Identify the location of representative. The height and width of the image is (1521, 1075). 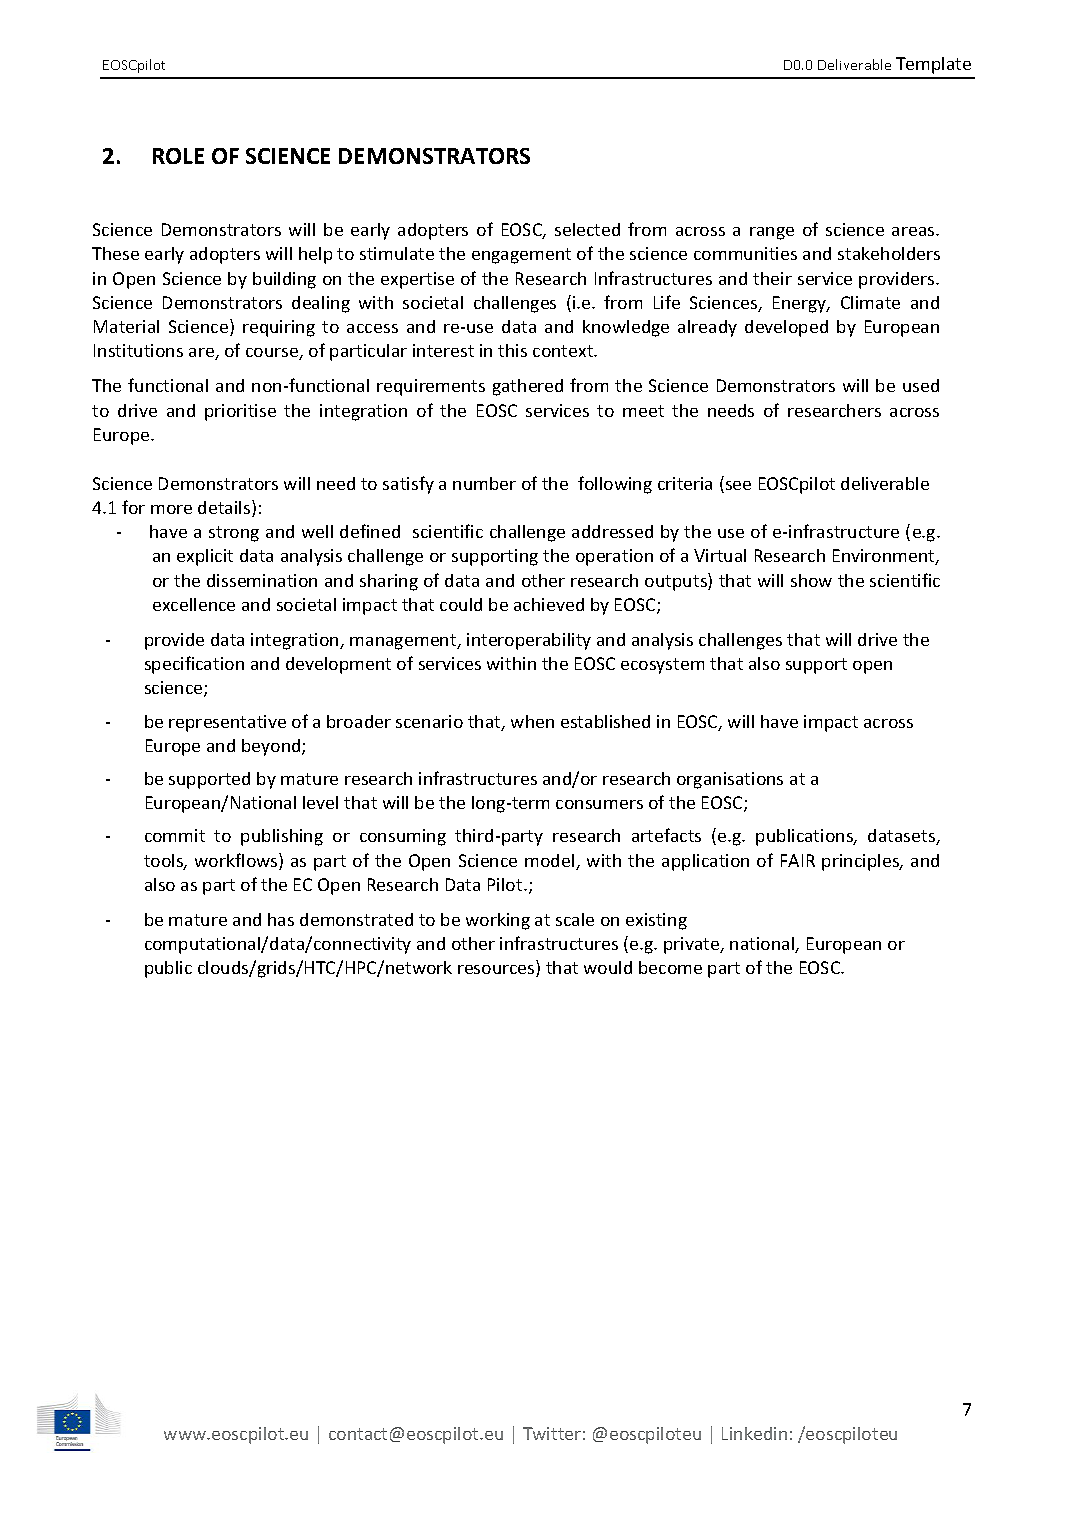
(227, 723).
